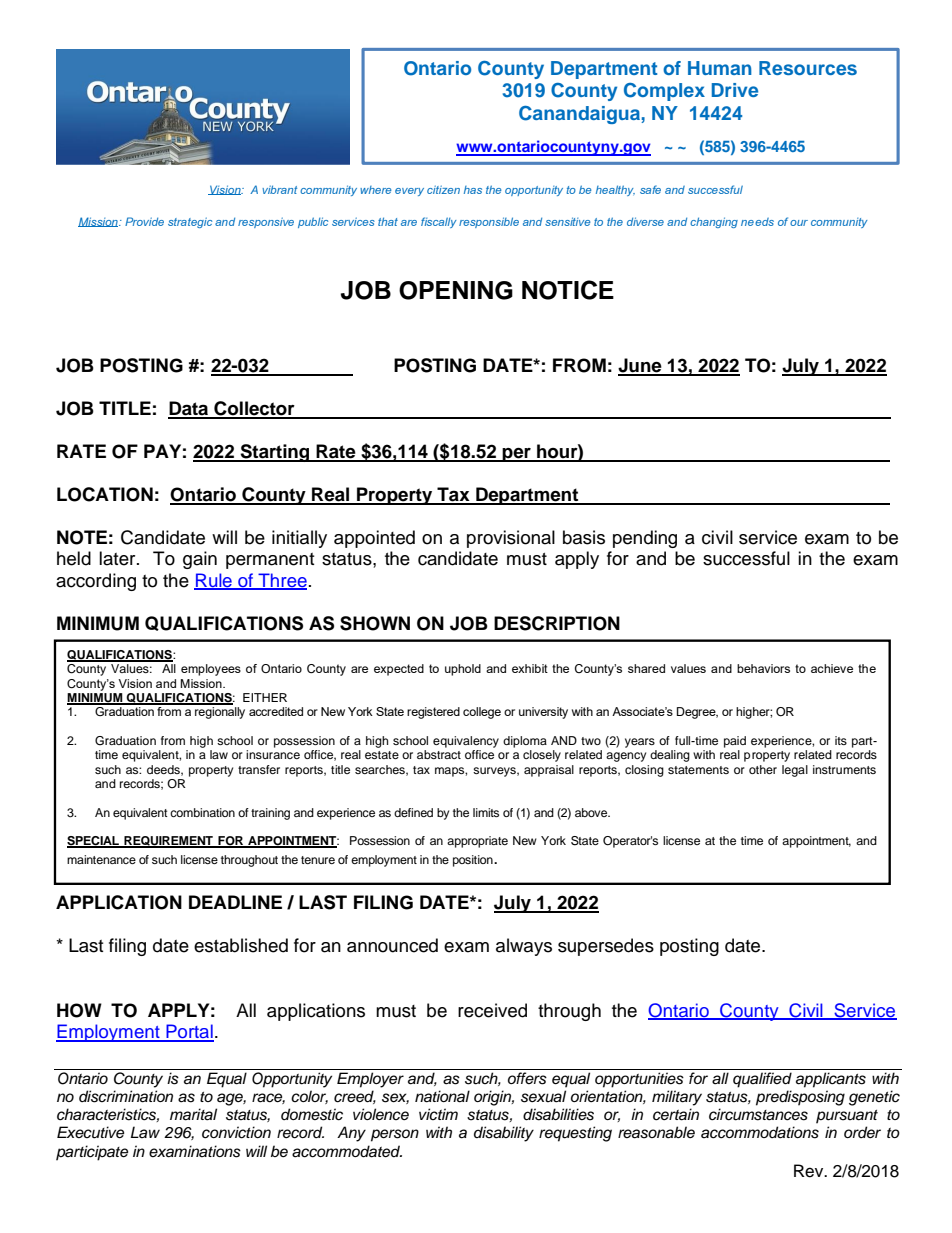  I want to click on has, so click(473, 190).
